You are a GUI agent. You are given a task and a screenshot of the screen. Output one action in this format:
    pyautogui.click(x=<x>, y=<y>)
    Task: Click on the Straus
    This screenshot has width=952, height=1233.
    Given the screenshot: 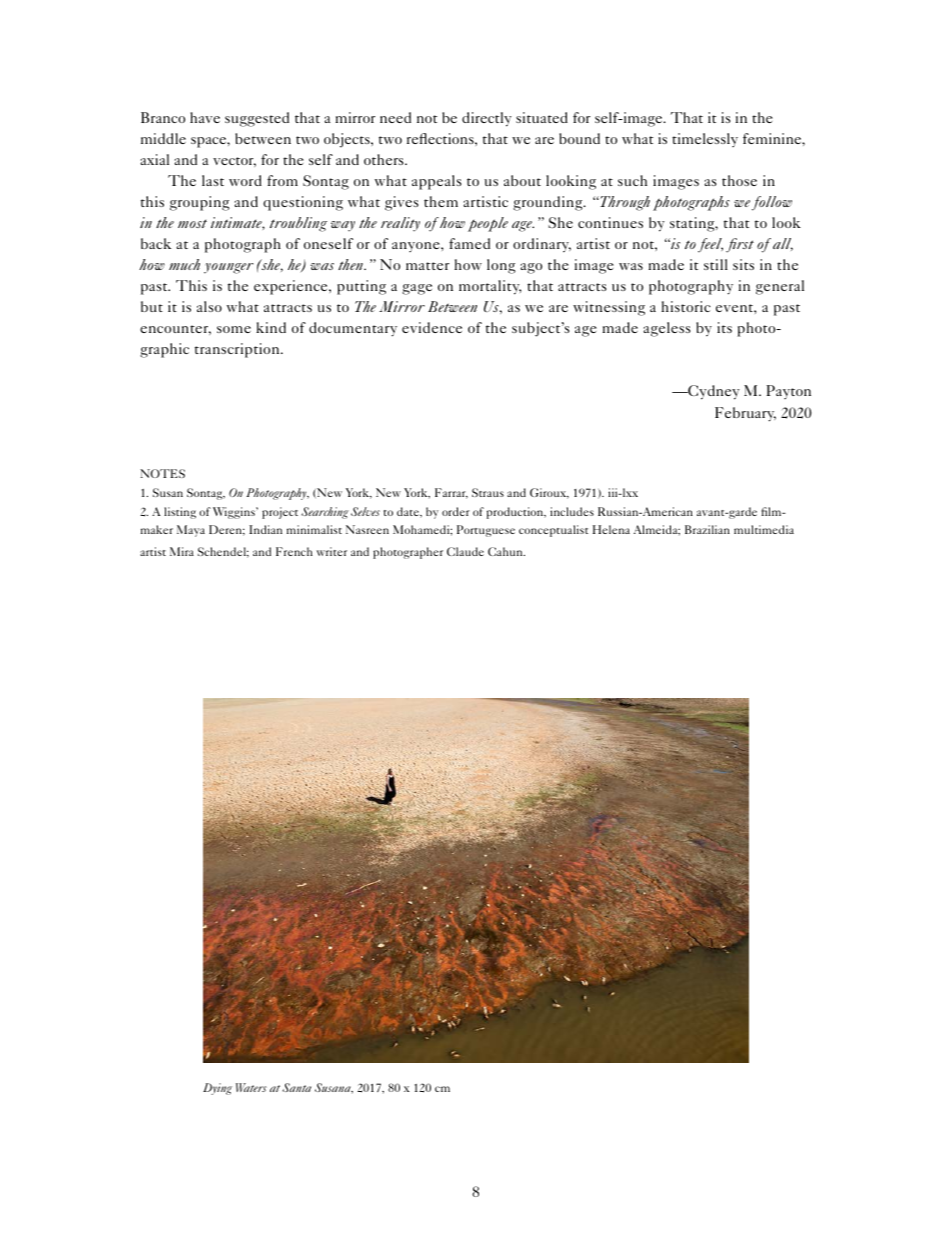 What is the action you would take?
    pyautogui.click(x=488, y=492)
